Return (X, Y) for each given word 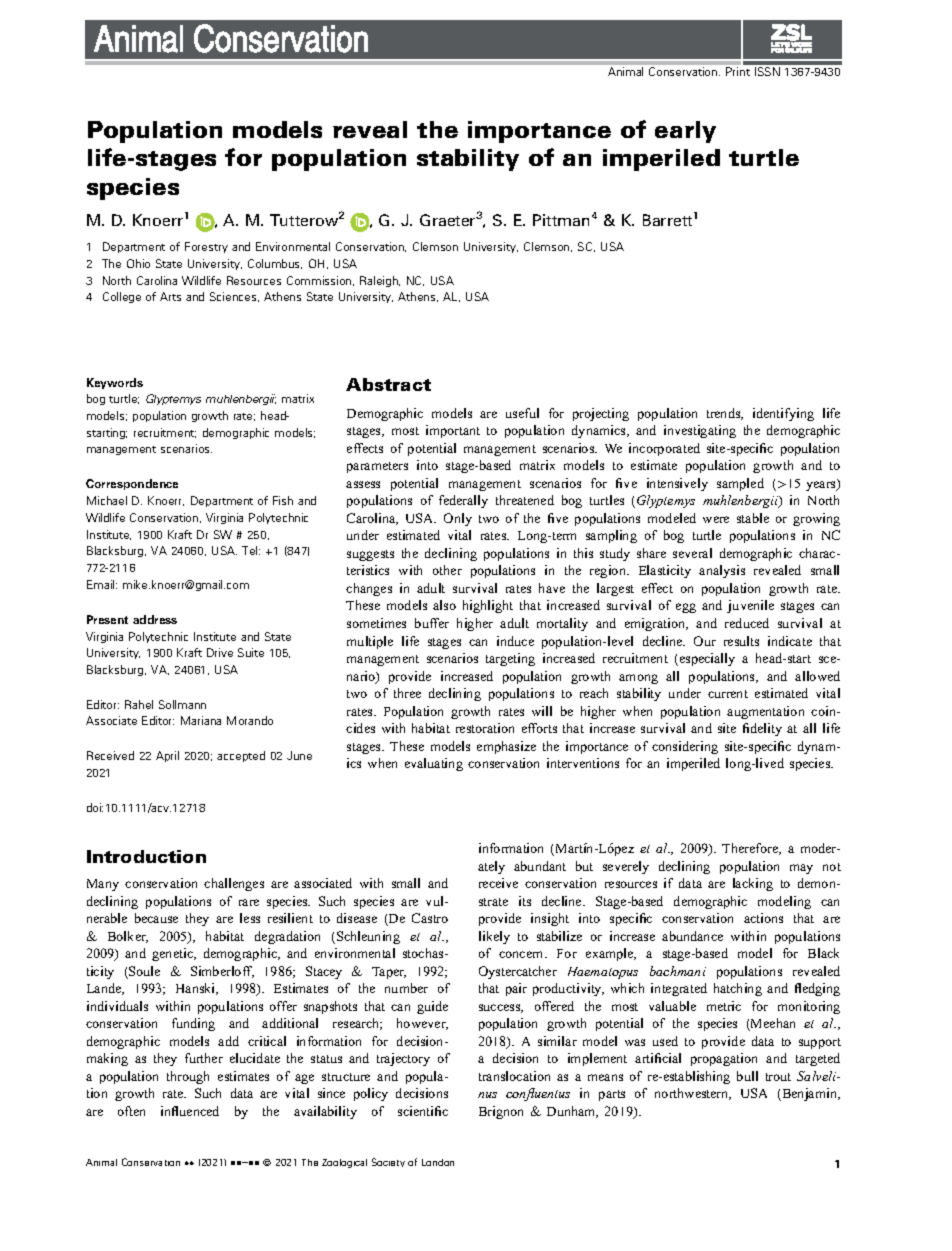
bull (747, 1076)
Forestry (206, 247)
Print (738, 71)
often (131, 1111)
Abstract (388, 384)
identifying (783, 414)
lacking (753, 884)
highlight (488, 606)
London (438, 1162)
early (685, 132)
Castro (430, 918)
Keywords (115, 383)
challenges (234, 884)
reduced (747, 623)
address (155, 619)
